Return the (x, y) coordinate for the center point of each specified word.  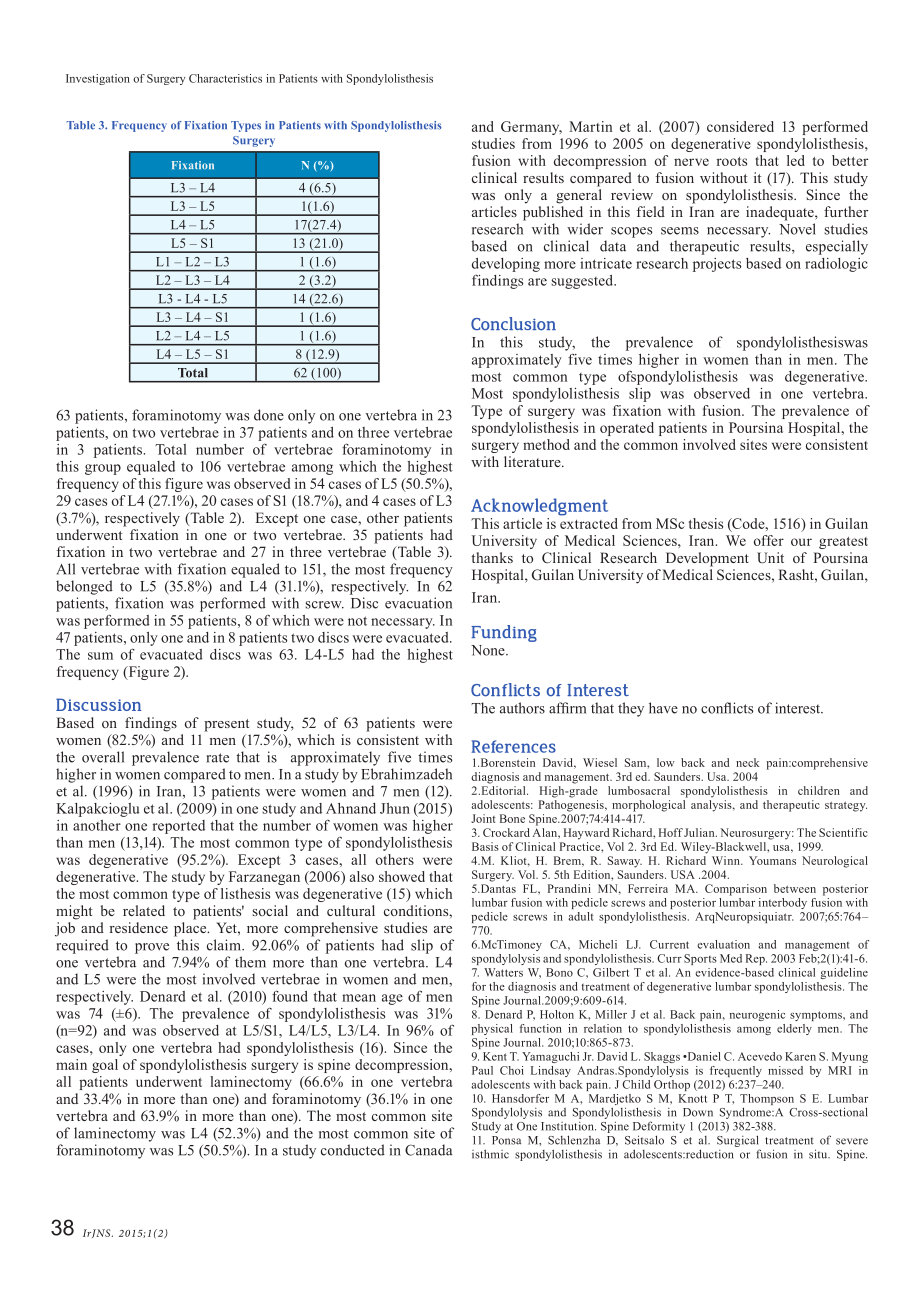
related (144, 910)
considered (740, 126)
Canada (429, 1150)
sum (100, 656)
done (269, 415)
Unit (770, 558)
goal (105, 1066)
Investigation (98, 79)
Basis (485, 846)
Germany (531, 128)
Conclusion (513, 324)
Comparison (736, 890)
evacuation (418, 603)
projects (717, 265)
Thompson (767, 1099)
